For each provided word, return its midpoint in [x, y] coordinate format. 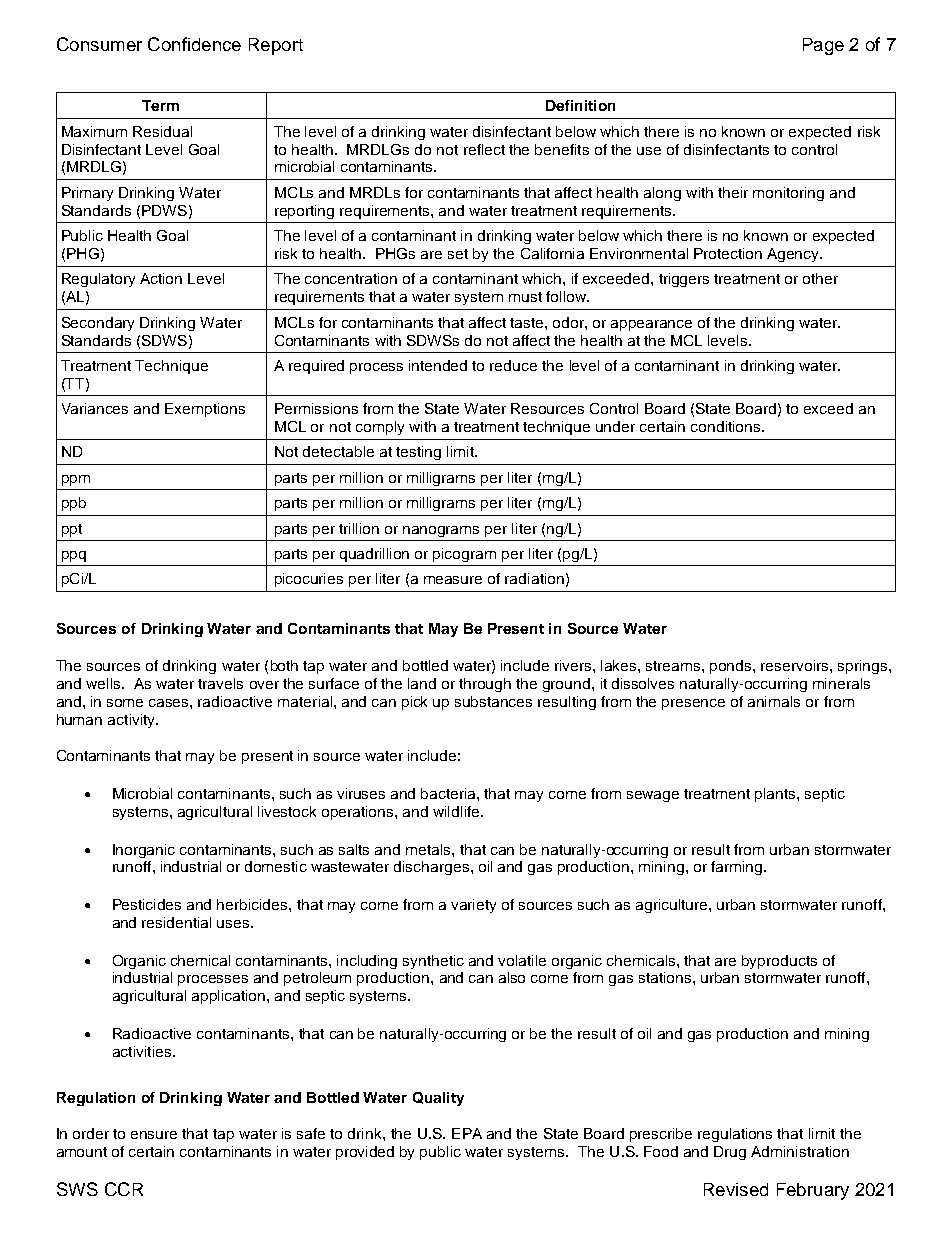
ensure [154, 1135]
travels [220, 683]
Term [160, 105]
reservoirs [796, 665]
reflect [484, 149]
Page [823, 46]
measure [453, 580]
